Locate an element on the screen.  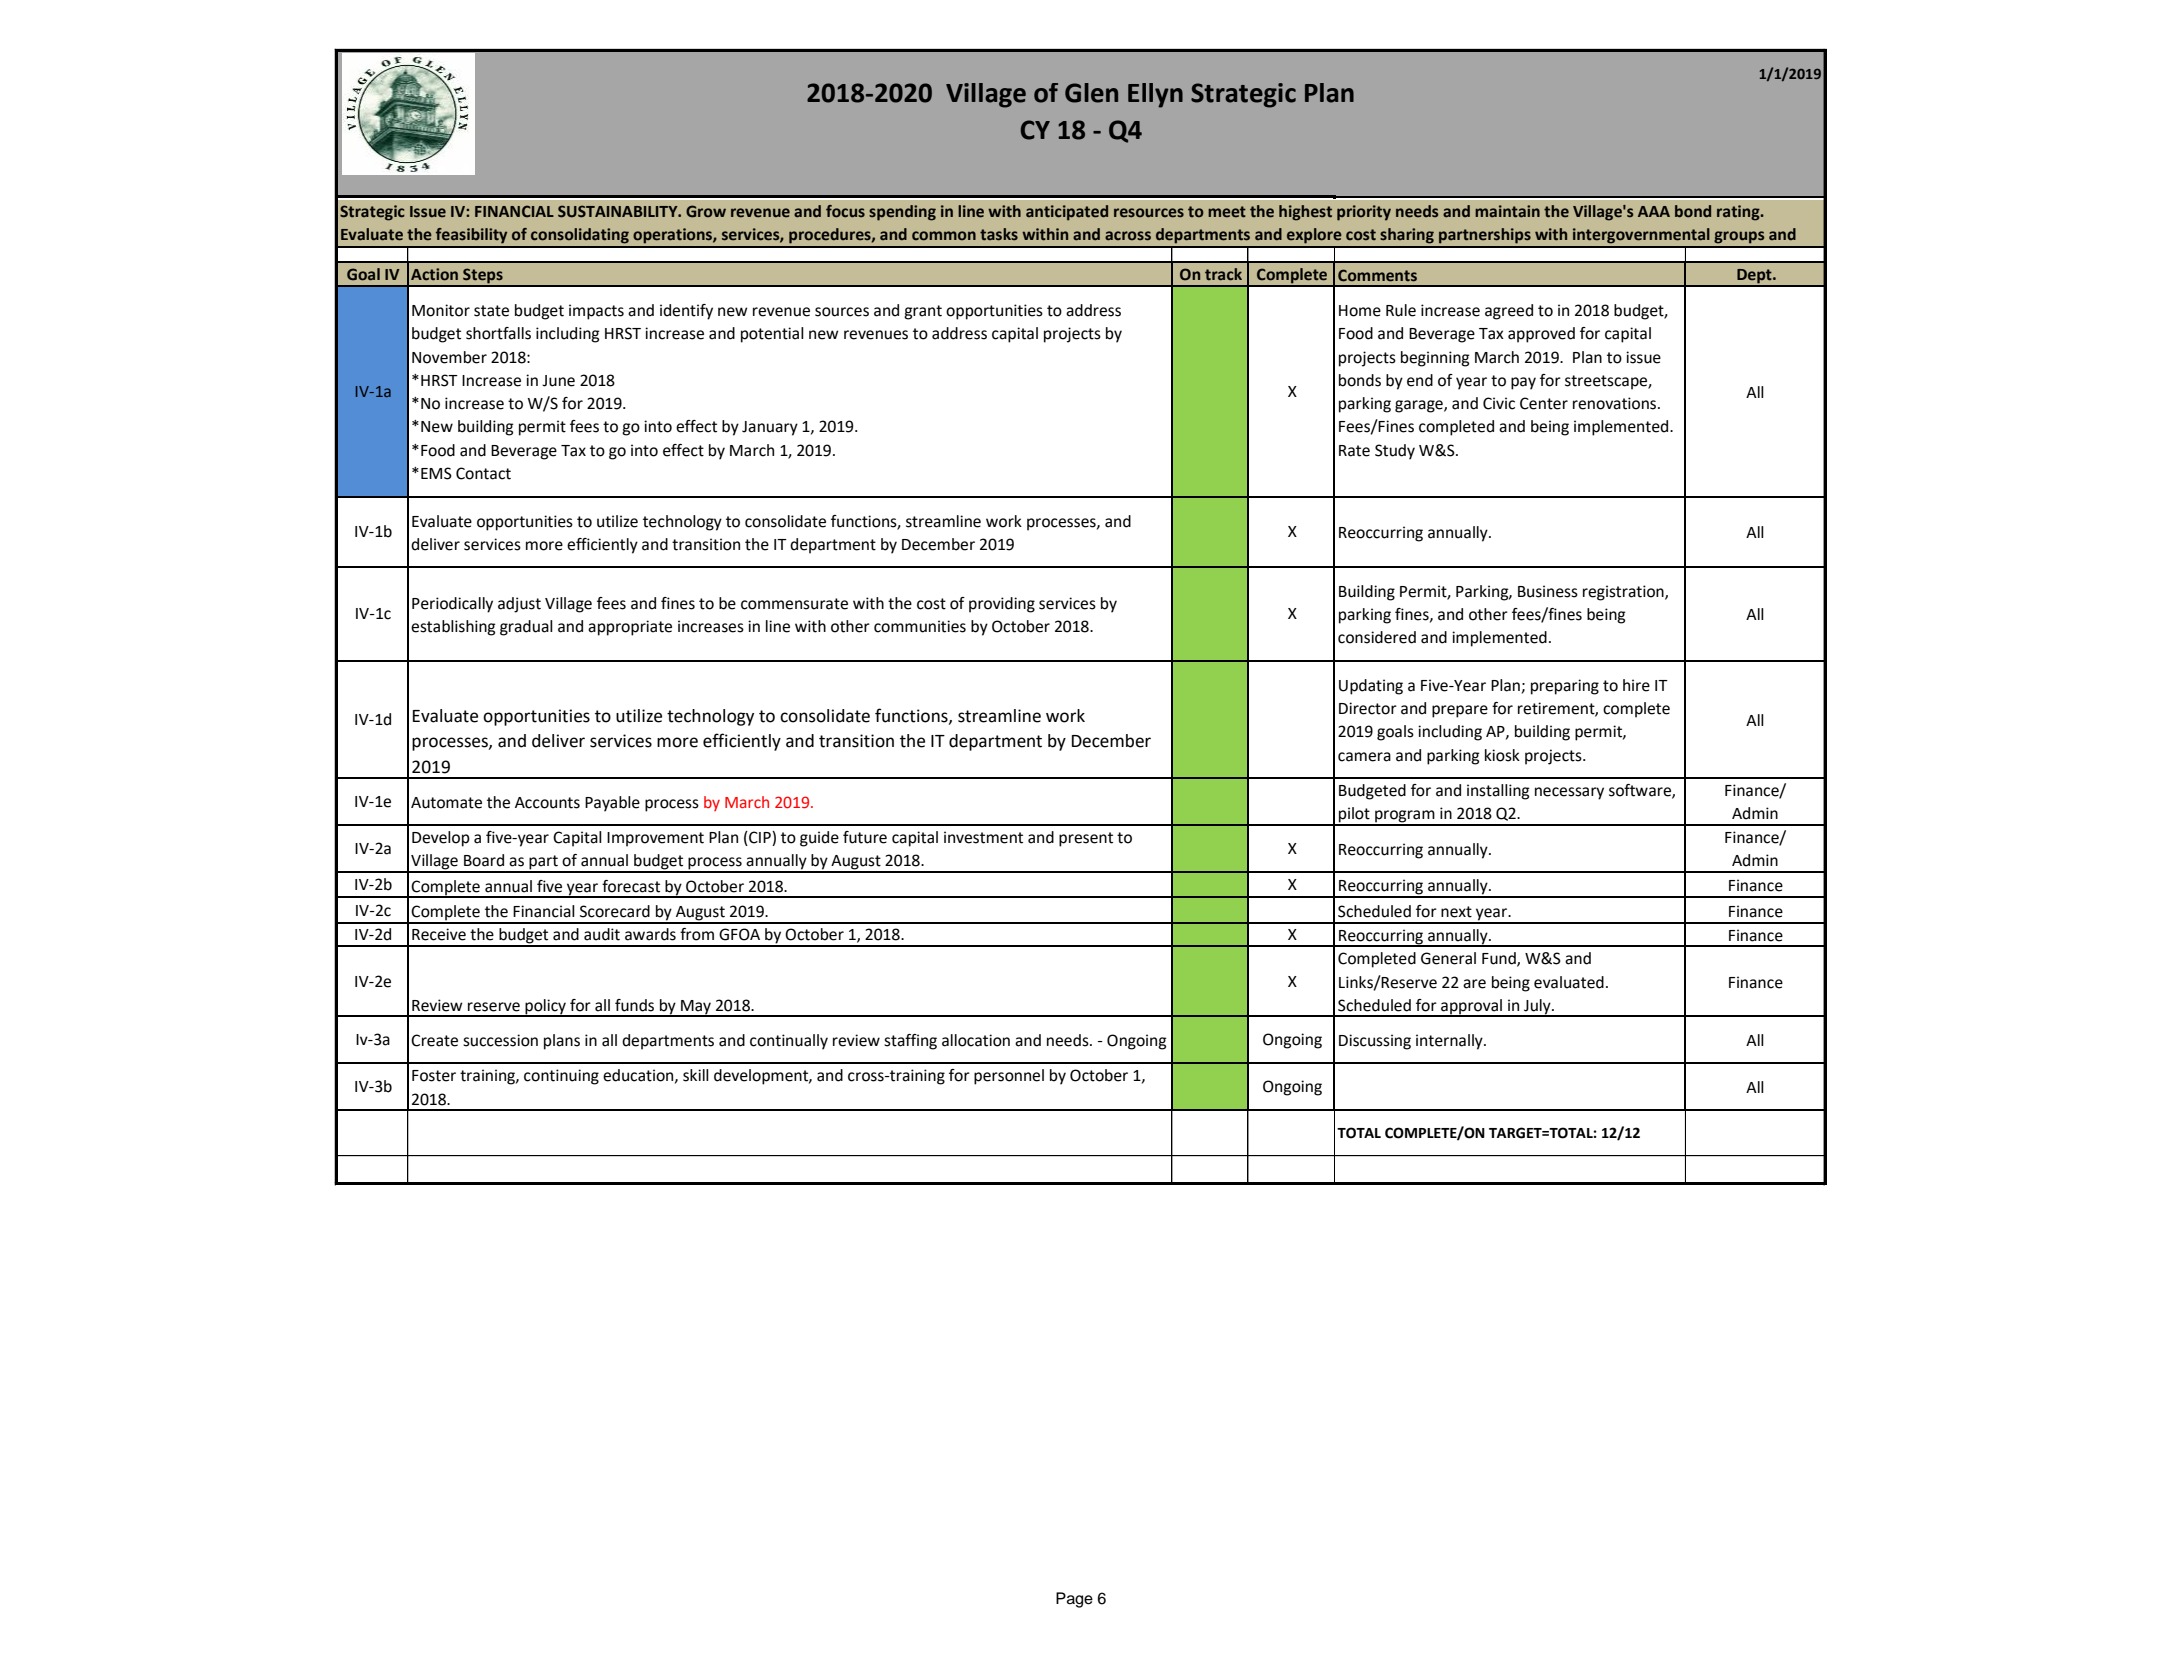
Discussing is located at coordinates (1375, 1042).
